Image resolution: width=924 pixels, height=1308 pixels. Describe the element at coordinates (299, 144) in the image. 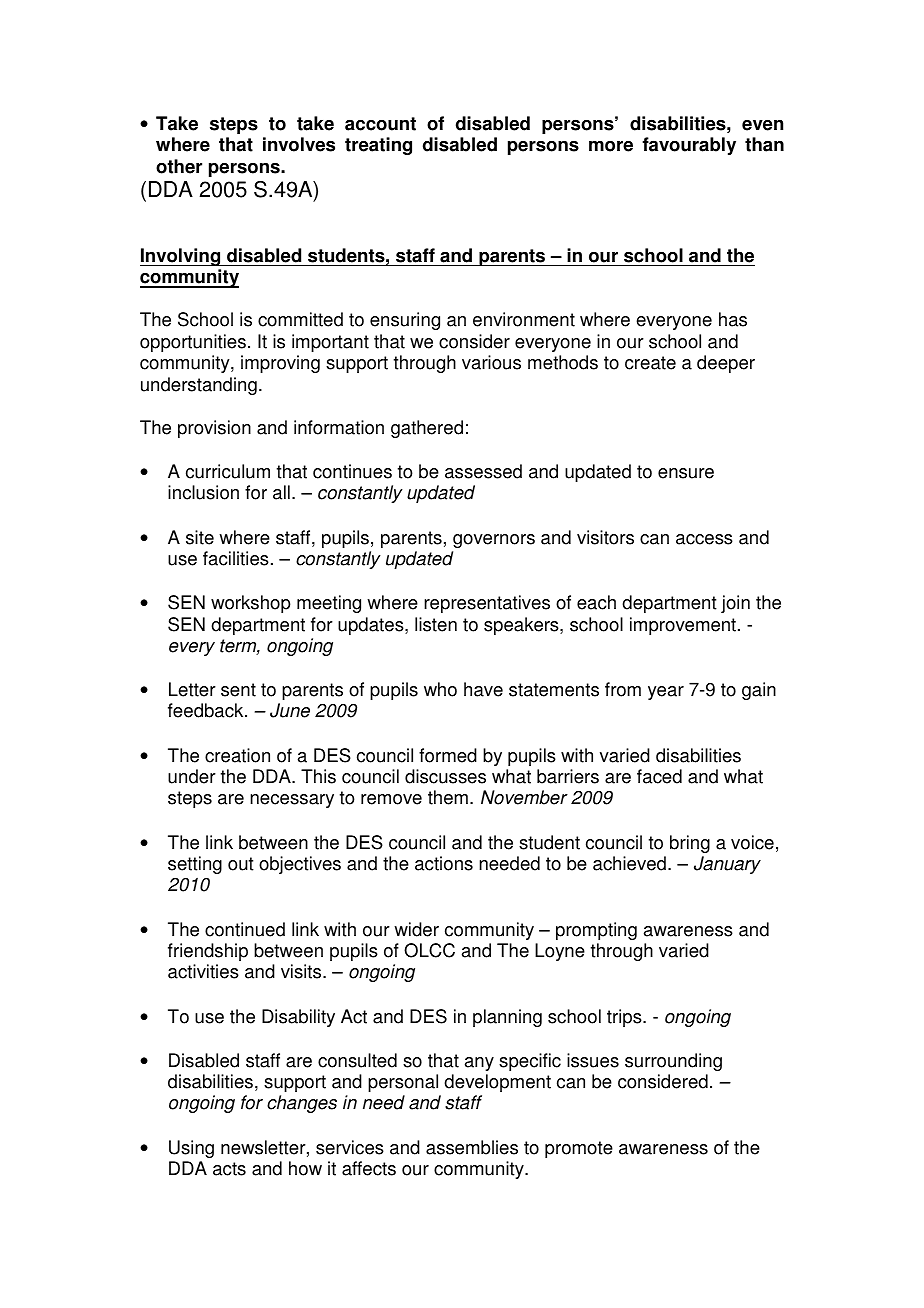

I see `involves` at that location.
